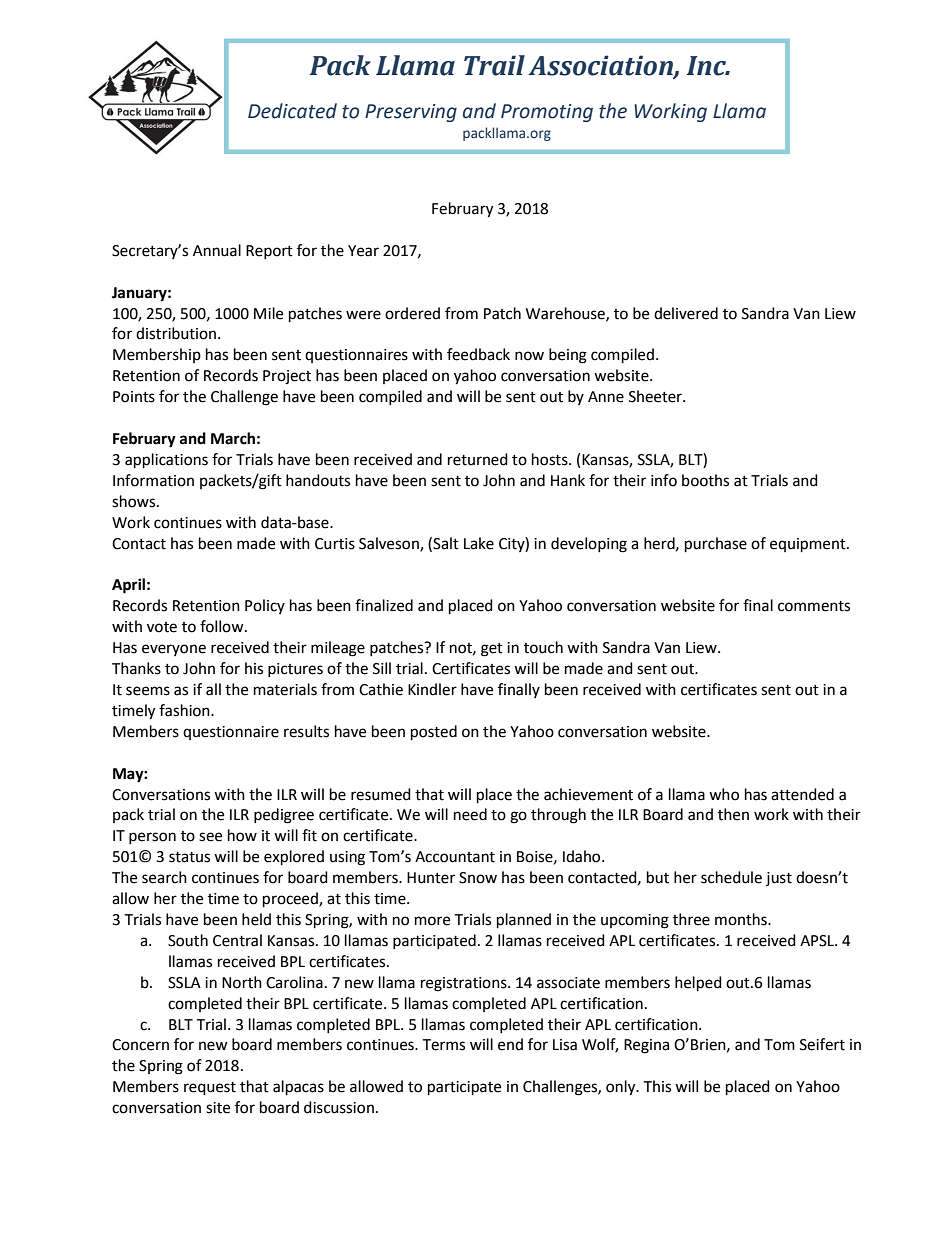 The image size is (952, 1233). Describe the element at coordinates (185, 710) in the document. I see `fashion` at that location.
